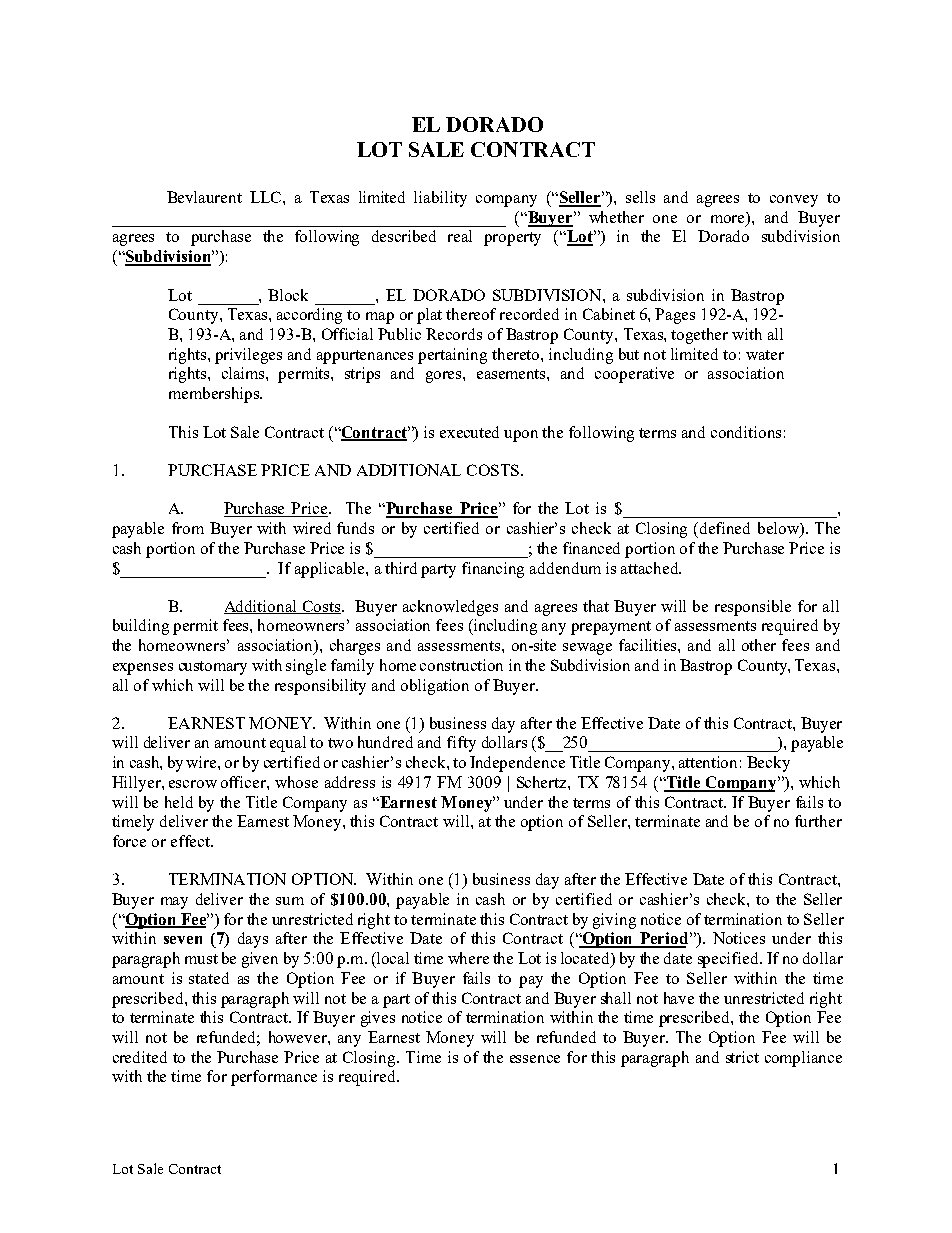 This screenshot has width=952, height=1233. I want to click on credited, so click(140, 1057).
